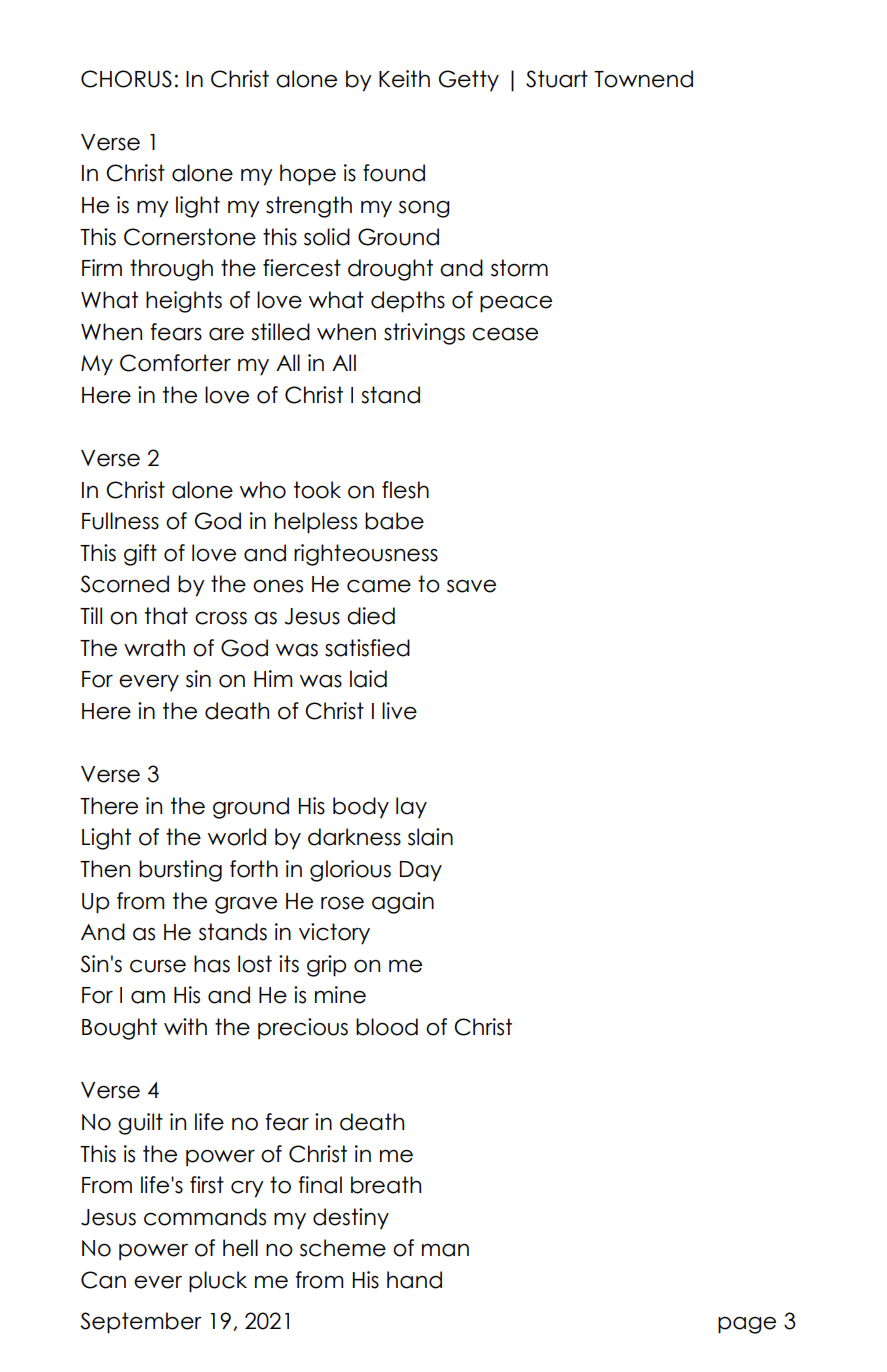  Describe the element at coordinates (414, 1280) in the image. I see `hand` at that location.
